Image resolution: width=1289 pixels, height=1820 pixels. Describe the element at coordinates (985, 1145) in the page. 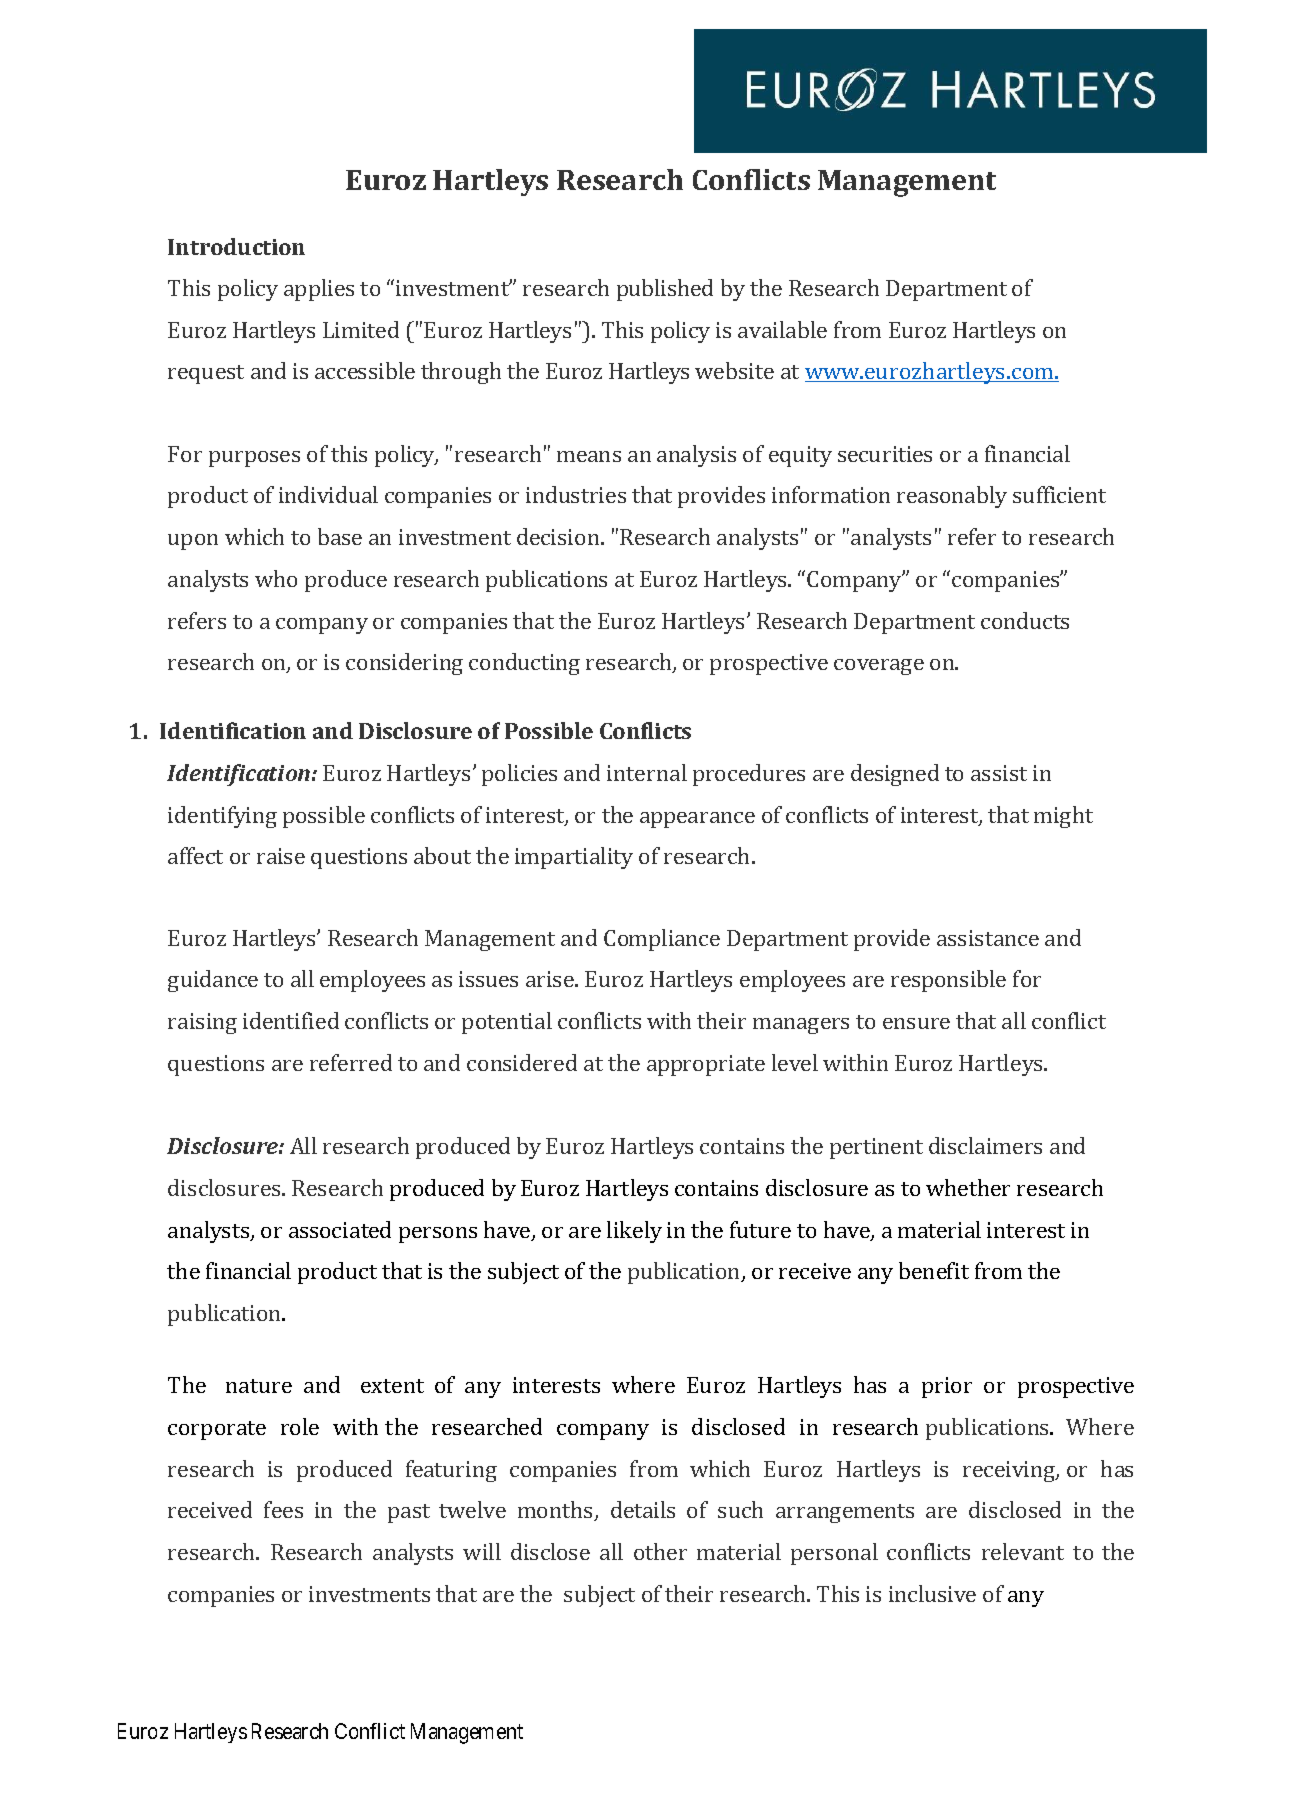

I see `disclaimers` at that location.
